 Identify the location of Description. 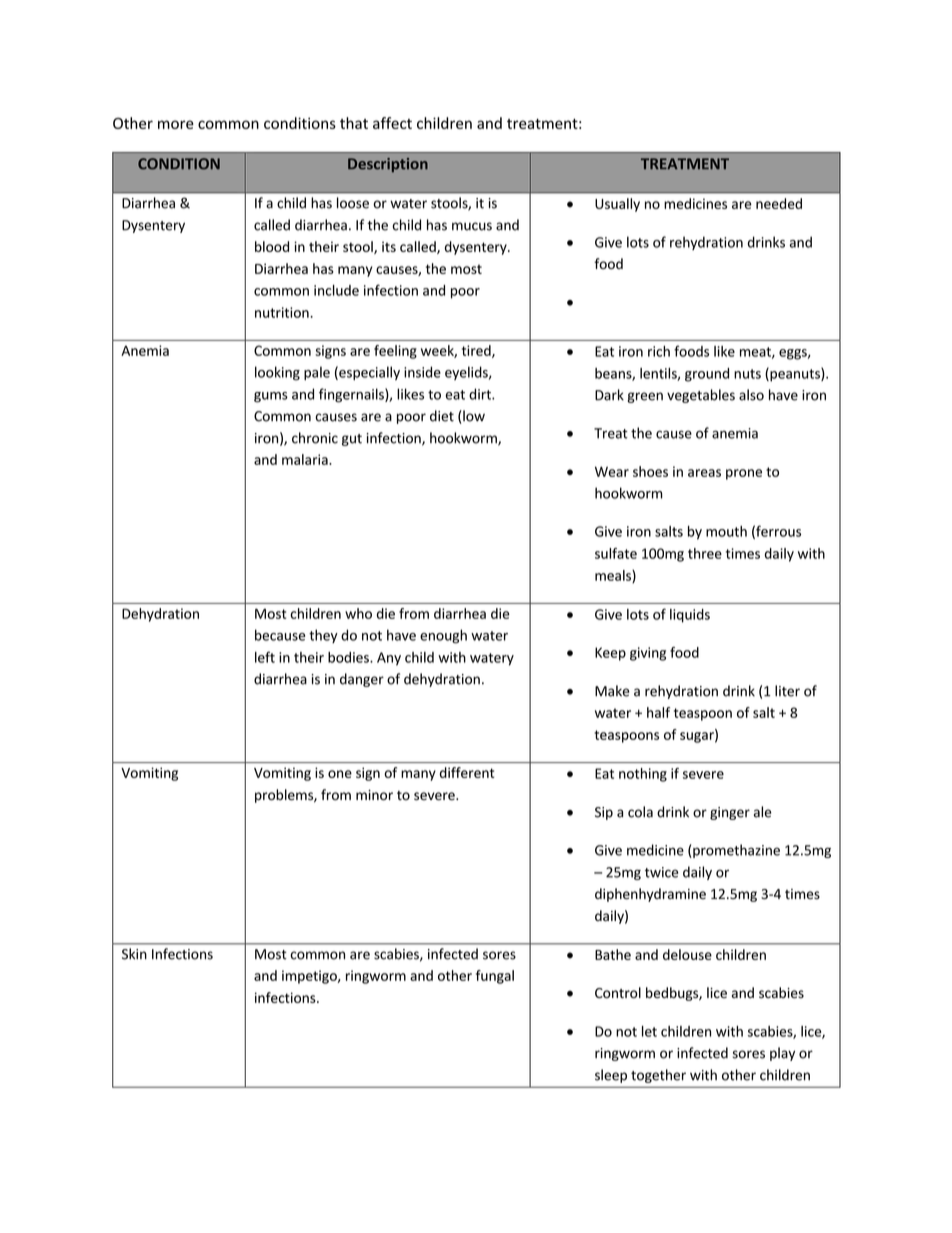
(388, 165).
